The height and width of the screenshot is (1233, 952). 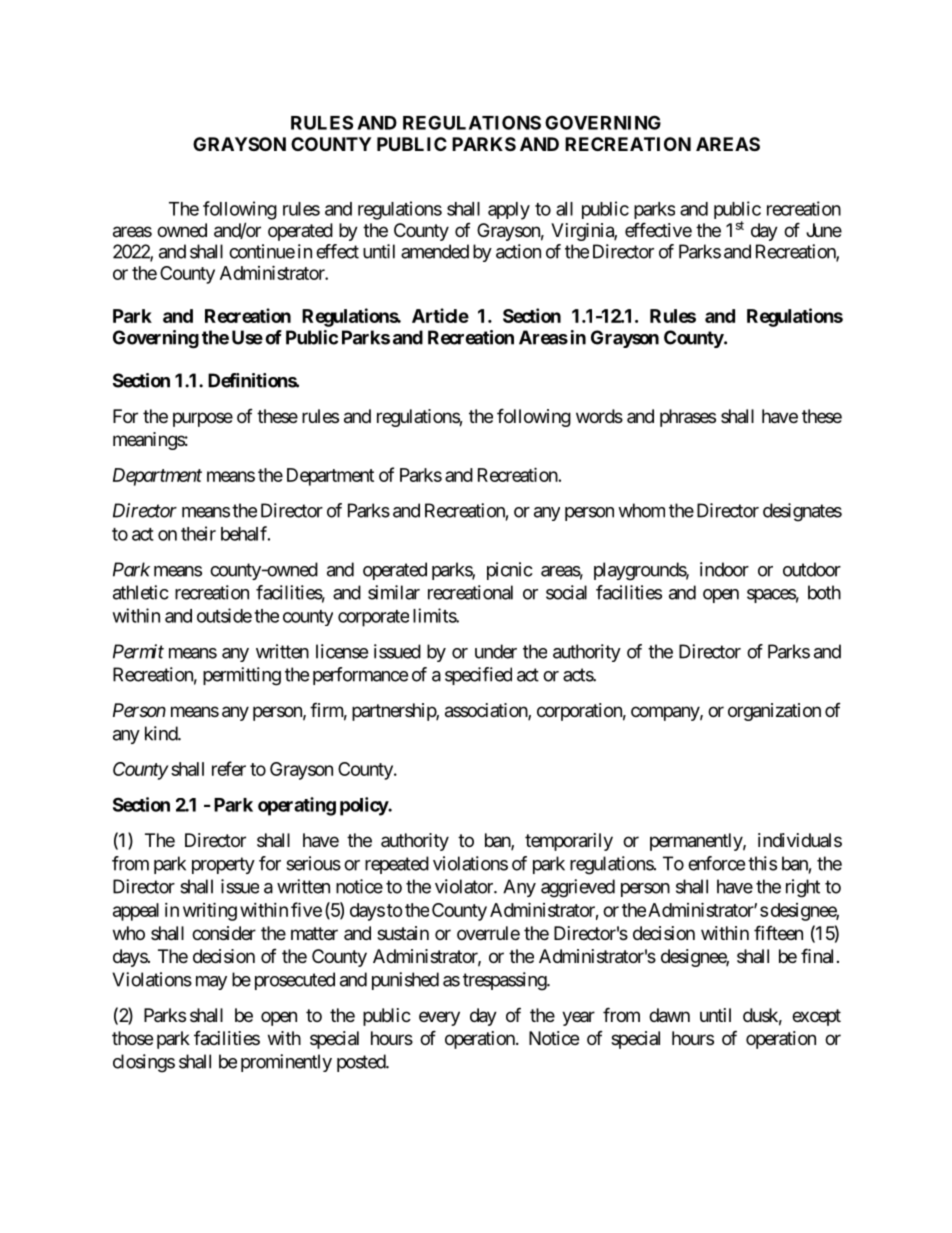 I want to click on picnic, so click(x=510, y=571).
